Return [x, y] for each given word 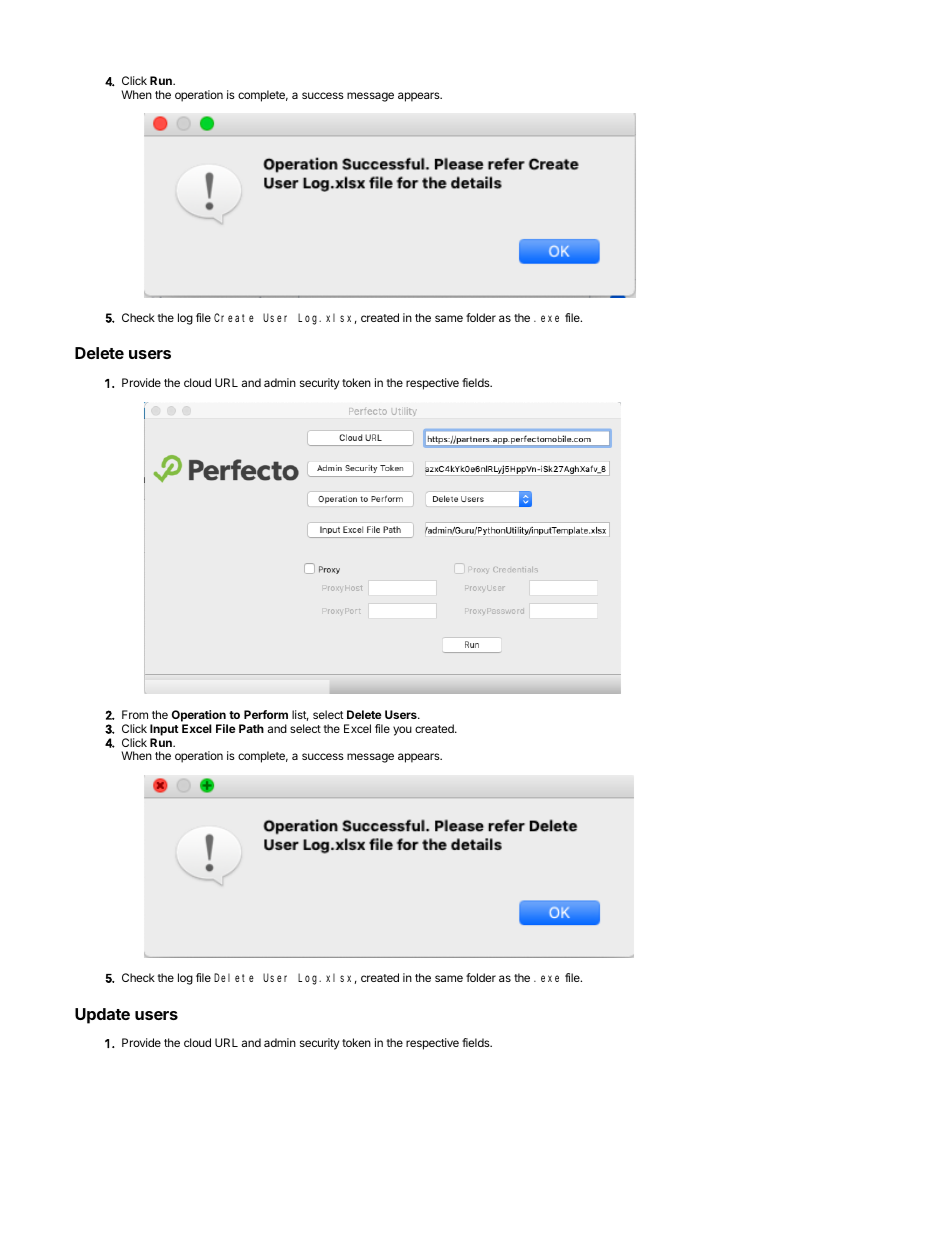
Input [164, 730]
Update [102, 1016]
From [135, 714]
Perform [266, 714]
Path [251, 728]
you [402, 731]
